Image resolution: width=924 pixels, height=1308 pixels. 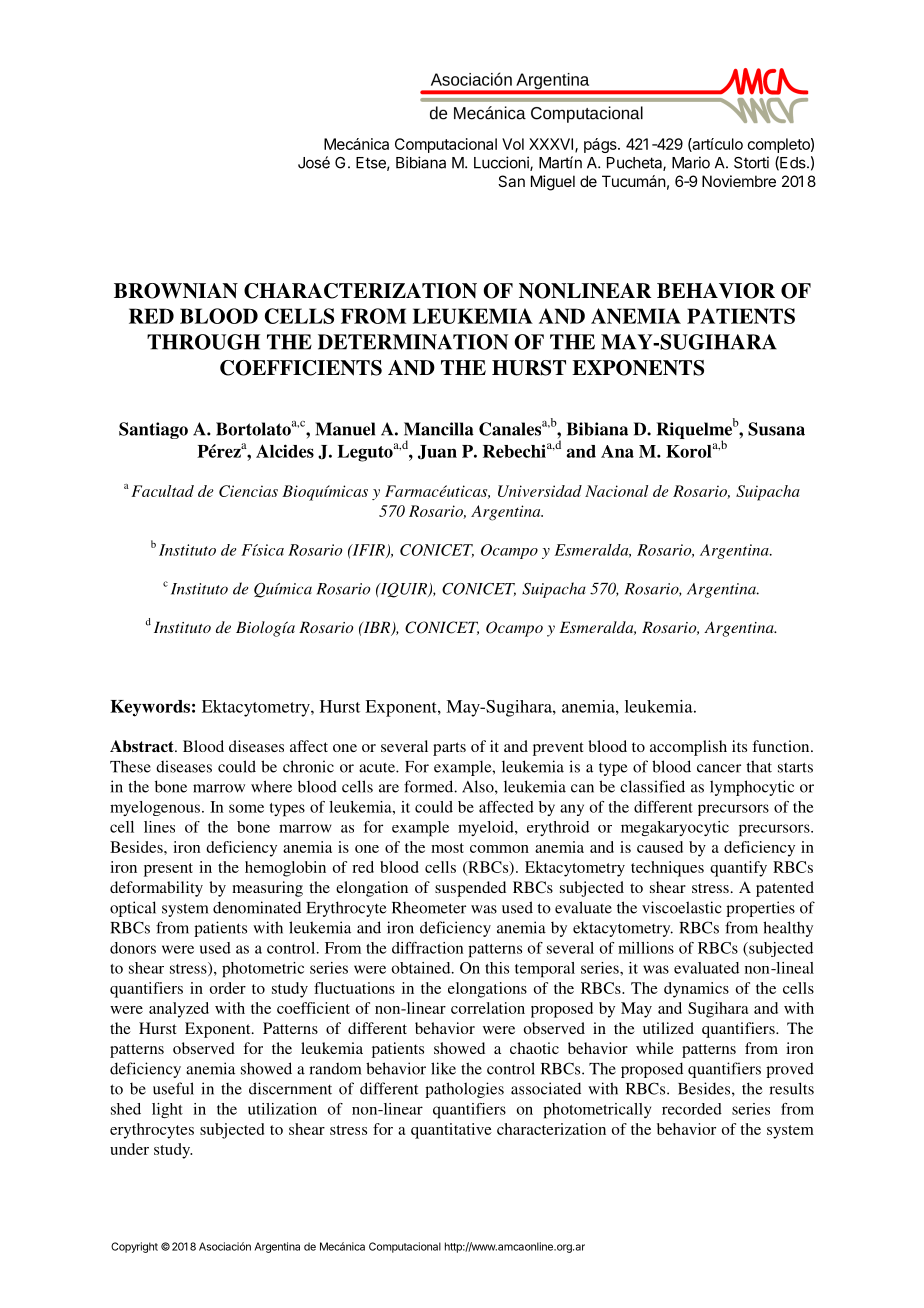 What do you see at coordinates (616, 491) in the screenshot?
I see `Nacional` at bounding box center [616, 491].
